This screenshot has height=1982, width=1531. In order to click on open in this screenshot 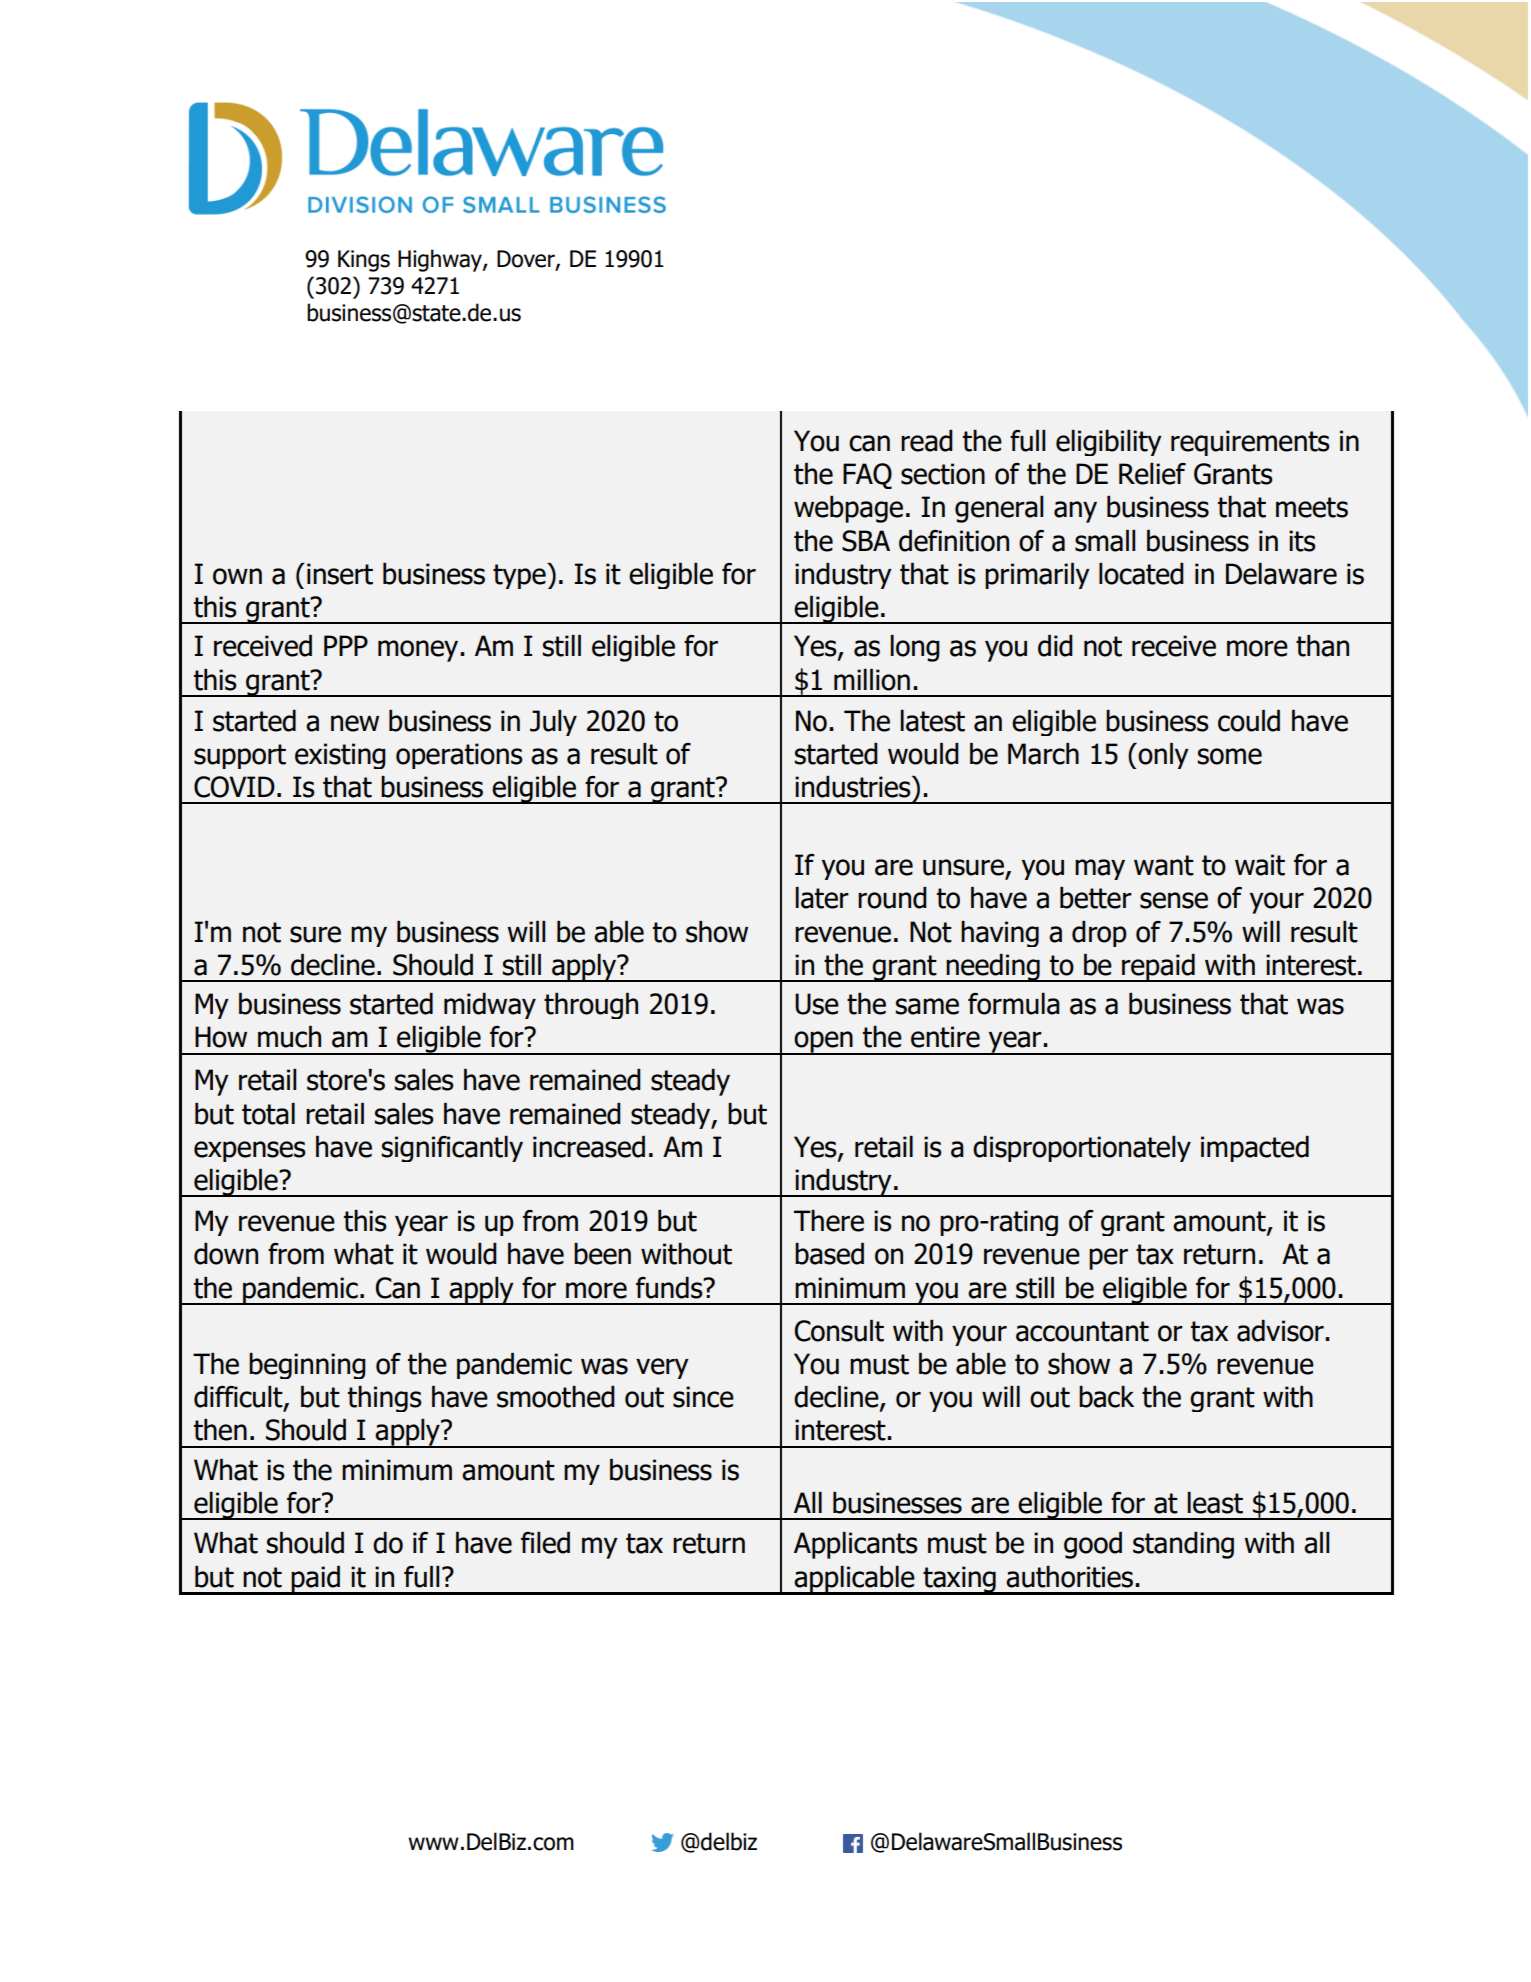, I will do `click(823, 1043)`.
